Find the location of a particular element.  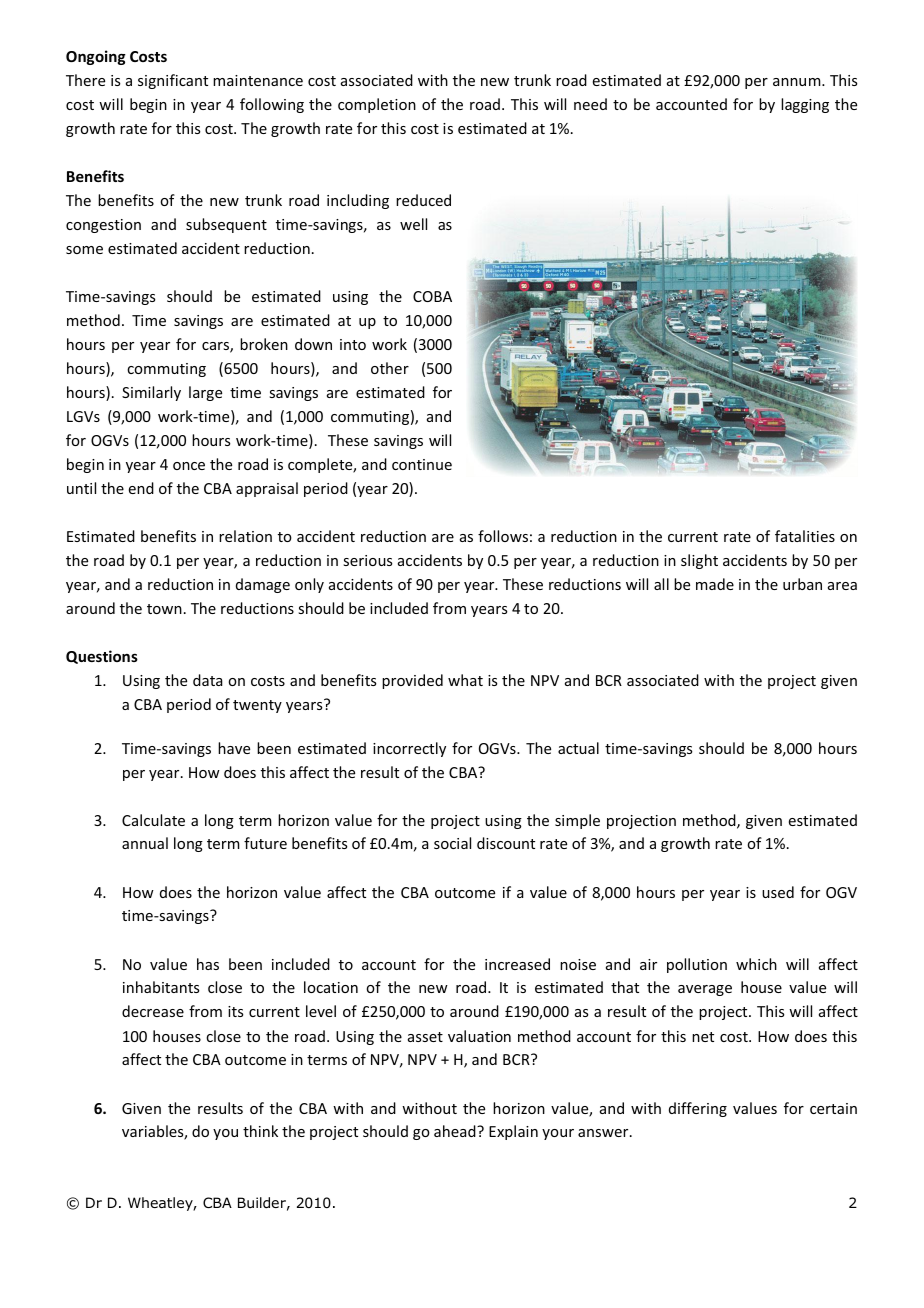

continue is located at coordinates (422, 464).
